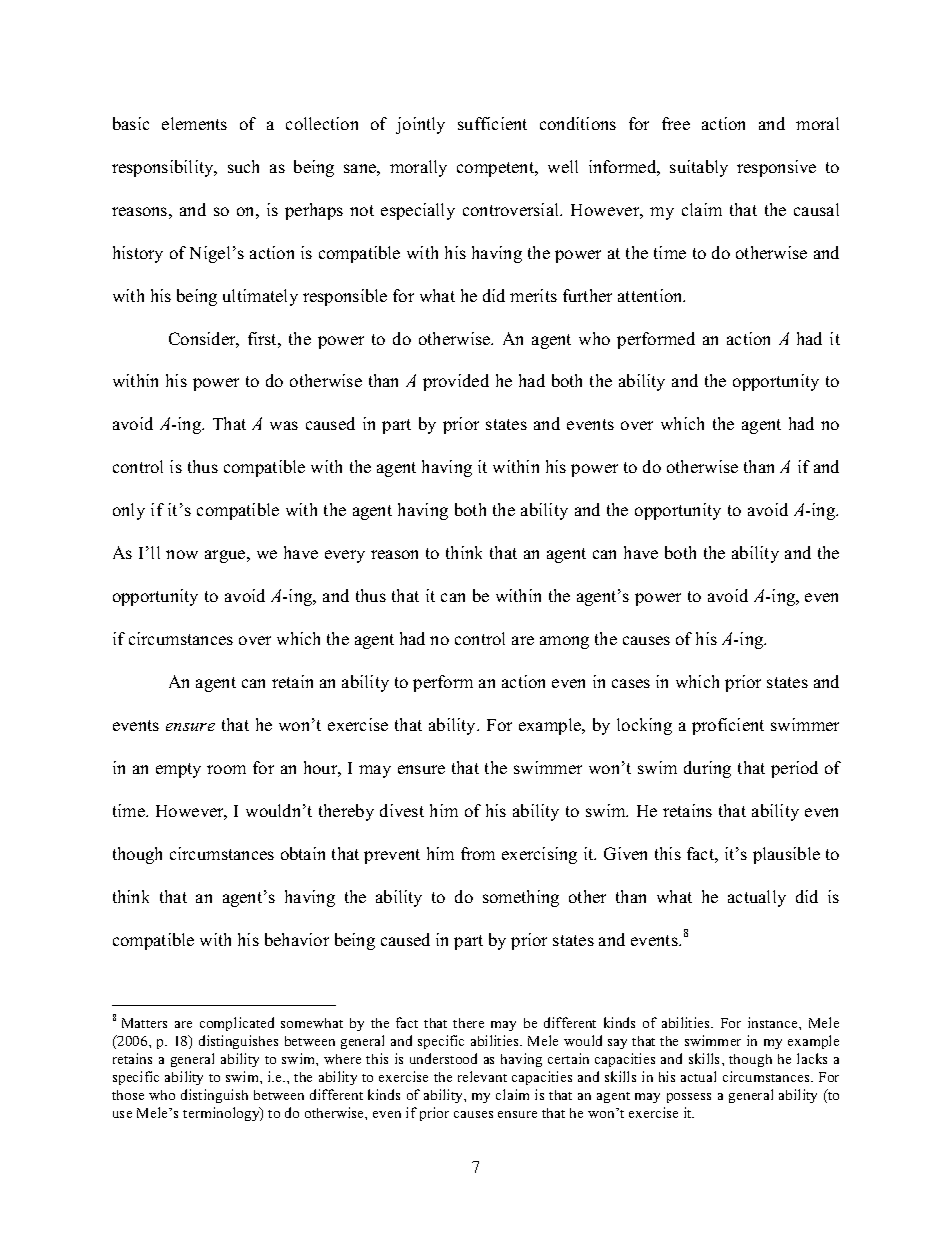 Image resolution: width=952 pixels, height=1233 pixels. I want to click on complicated, so click(237, 1024).
